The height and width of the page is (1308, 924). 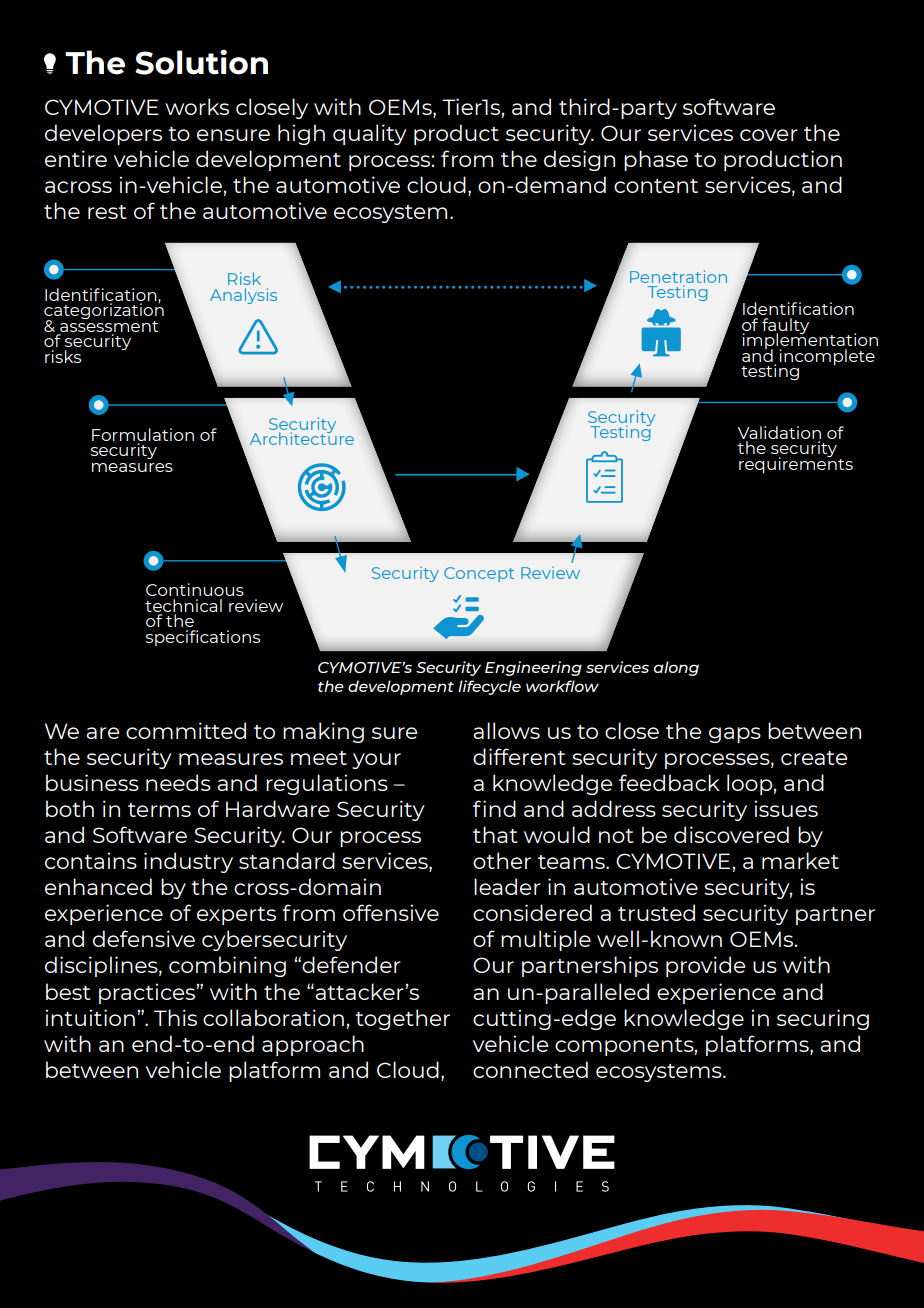 What do you see at coordinates (197, 106) in the page?
I see `works` at bounding box center [197, 106].
